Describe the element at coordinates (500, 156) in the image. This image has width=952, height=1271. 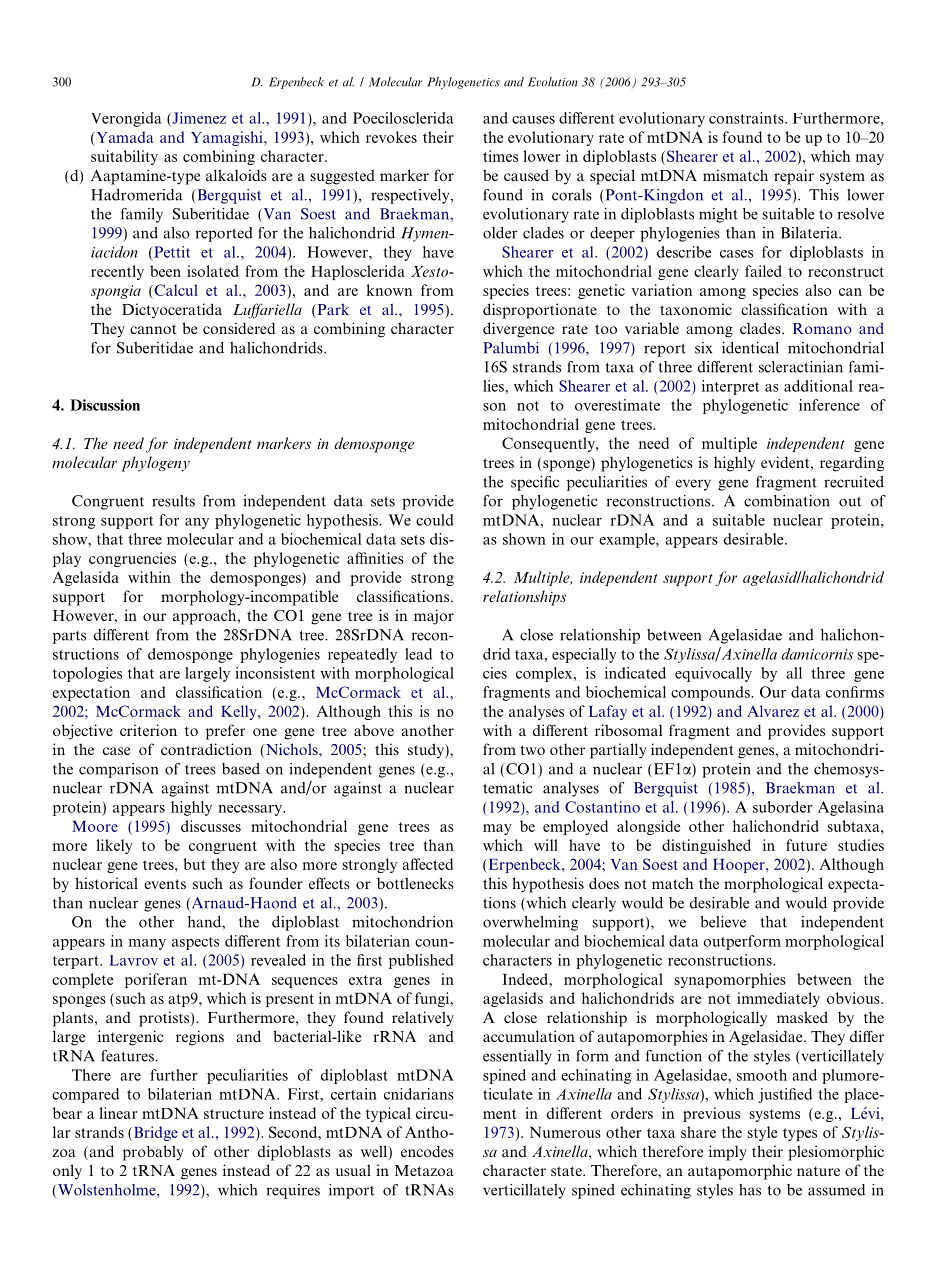
I see `times` at that location.
